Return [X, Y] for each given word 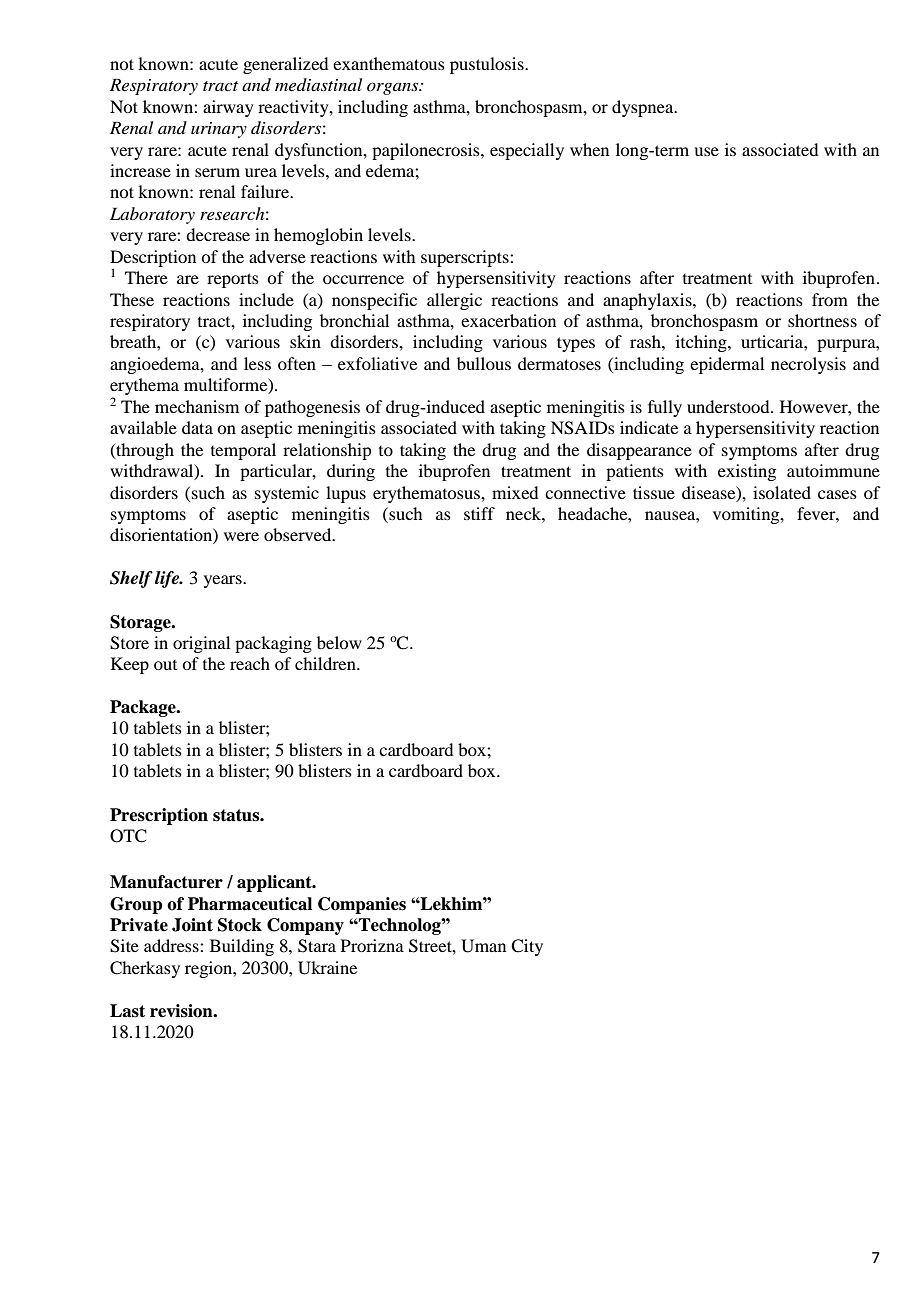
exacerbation [508, 320]
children [326, 663]
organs [394, 88]
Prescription [159, 816]
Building [242, 947]
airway [228, 108]
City [527, 947]
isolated [782, 492]
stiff [479, 513]
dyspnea [644, 108]
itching [702, 343]
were [241, 536]
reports [233, 280]
